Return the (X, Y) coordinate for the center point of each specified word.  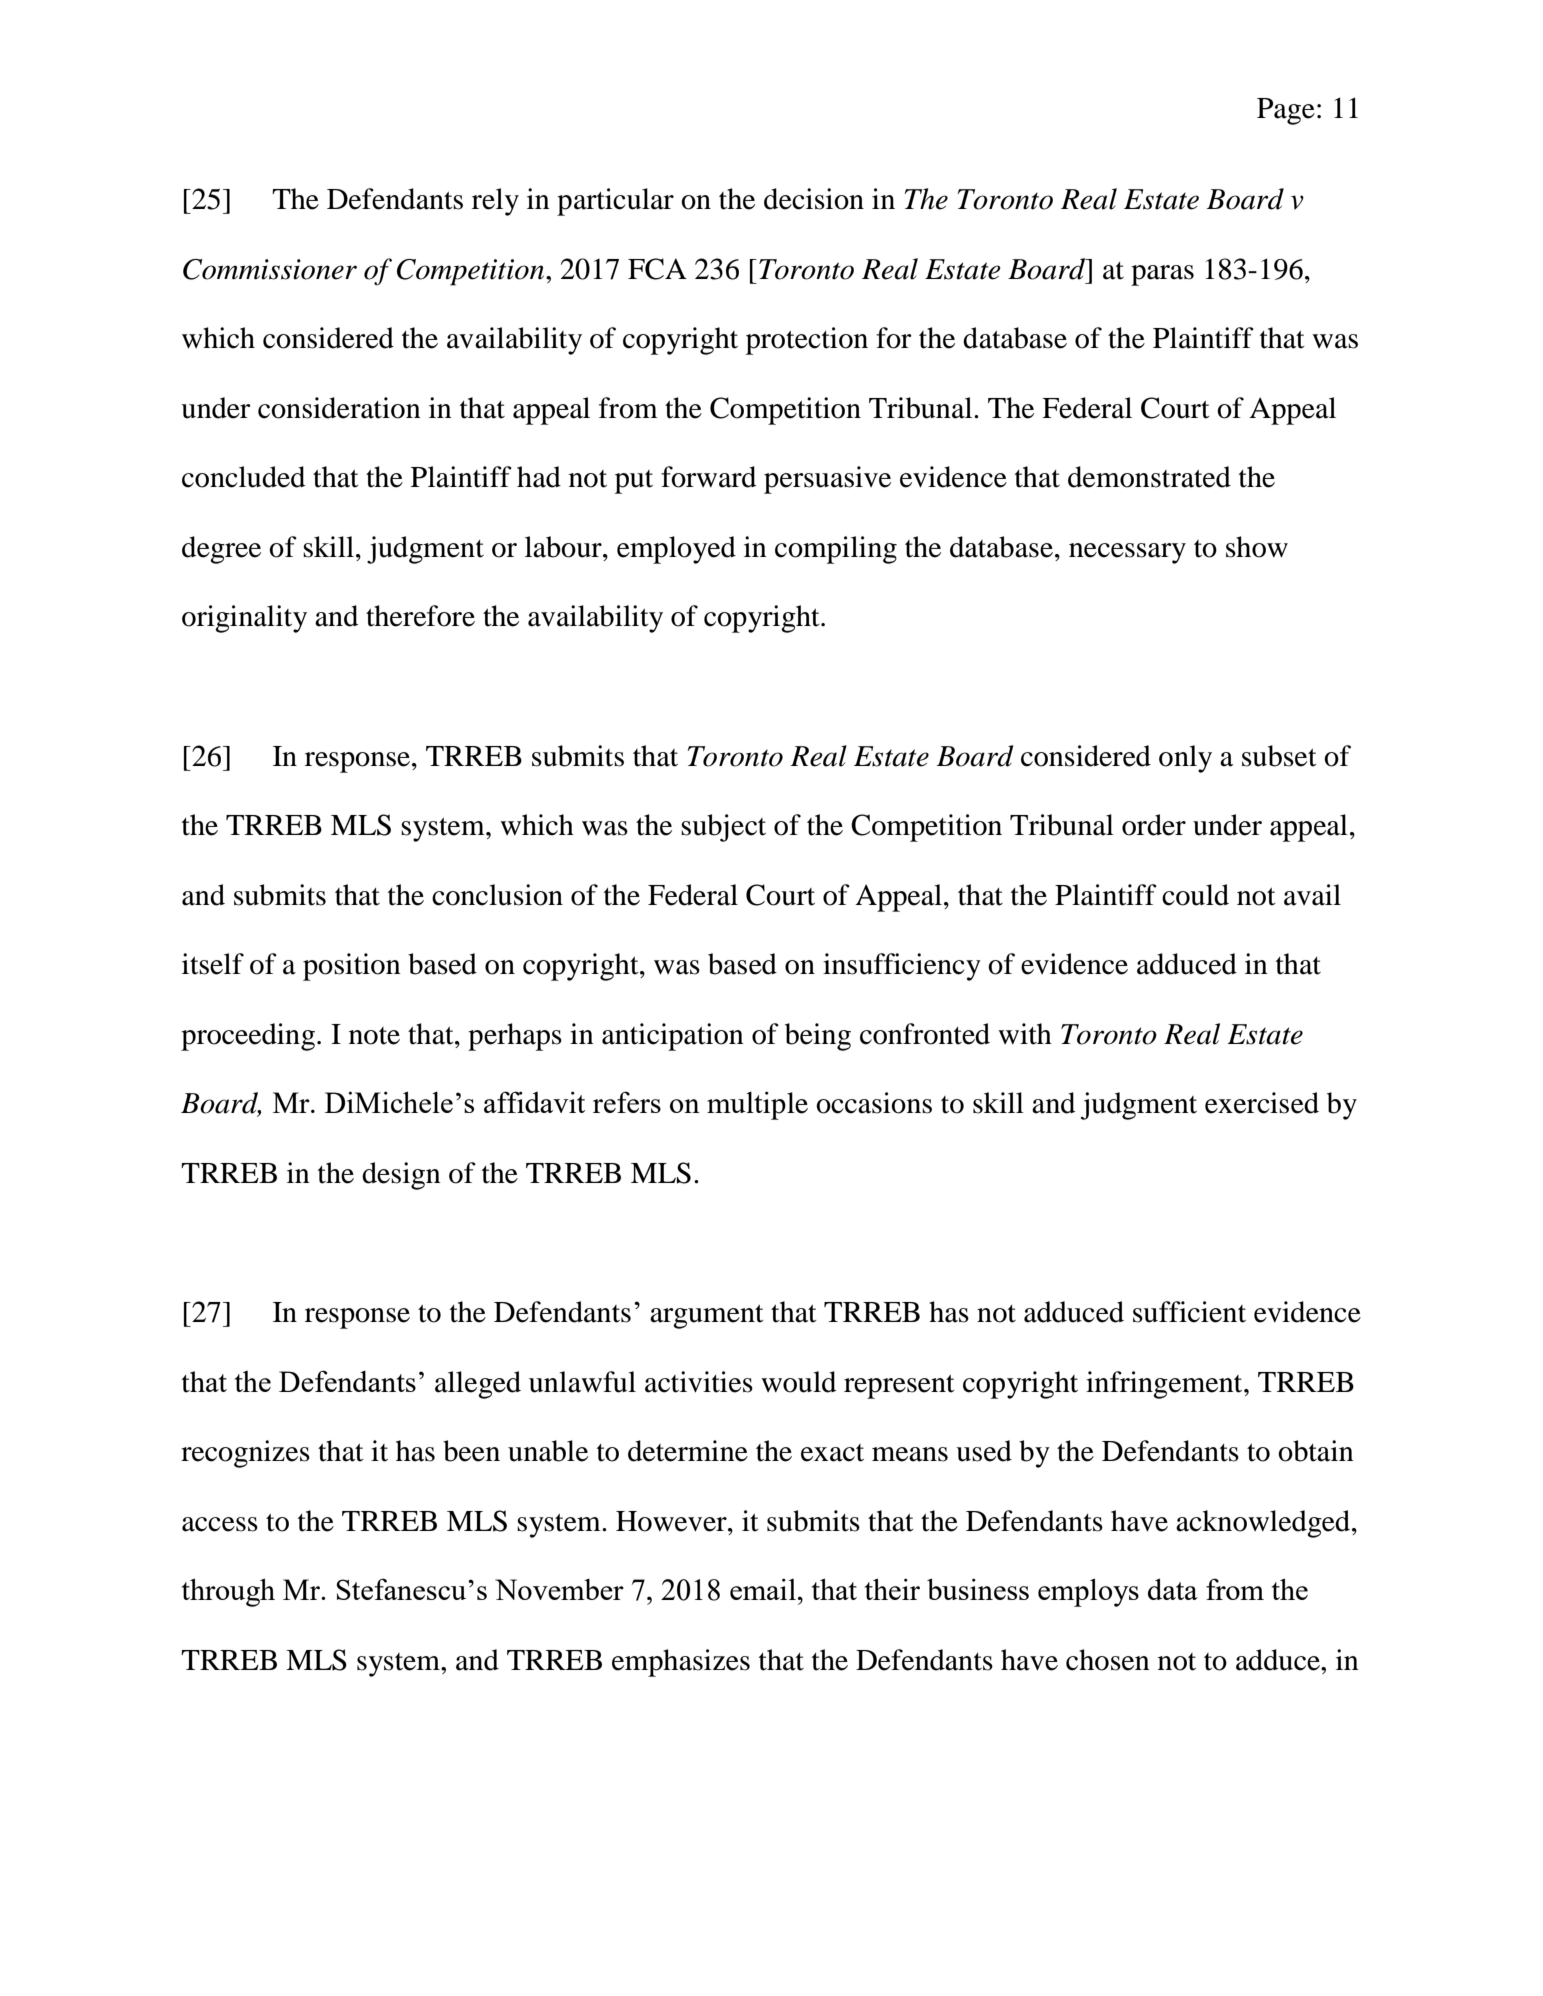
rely (495, 202)
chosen (1108, 1660)
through (228, 1592)
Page (1286, 111)
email (763, 1589)
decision (814, 199)
